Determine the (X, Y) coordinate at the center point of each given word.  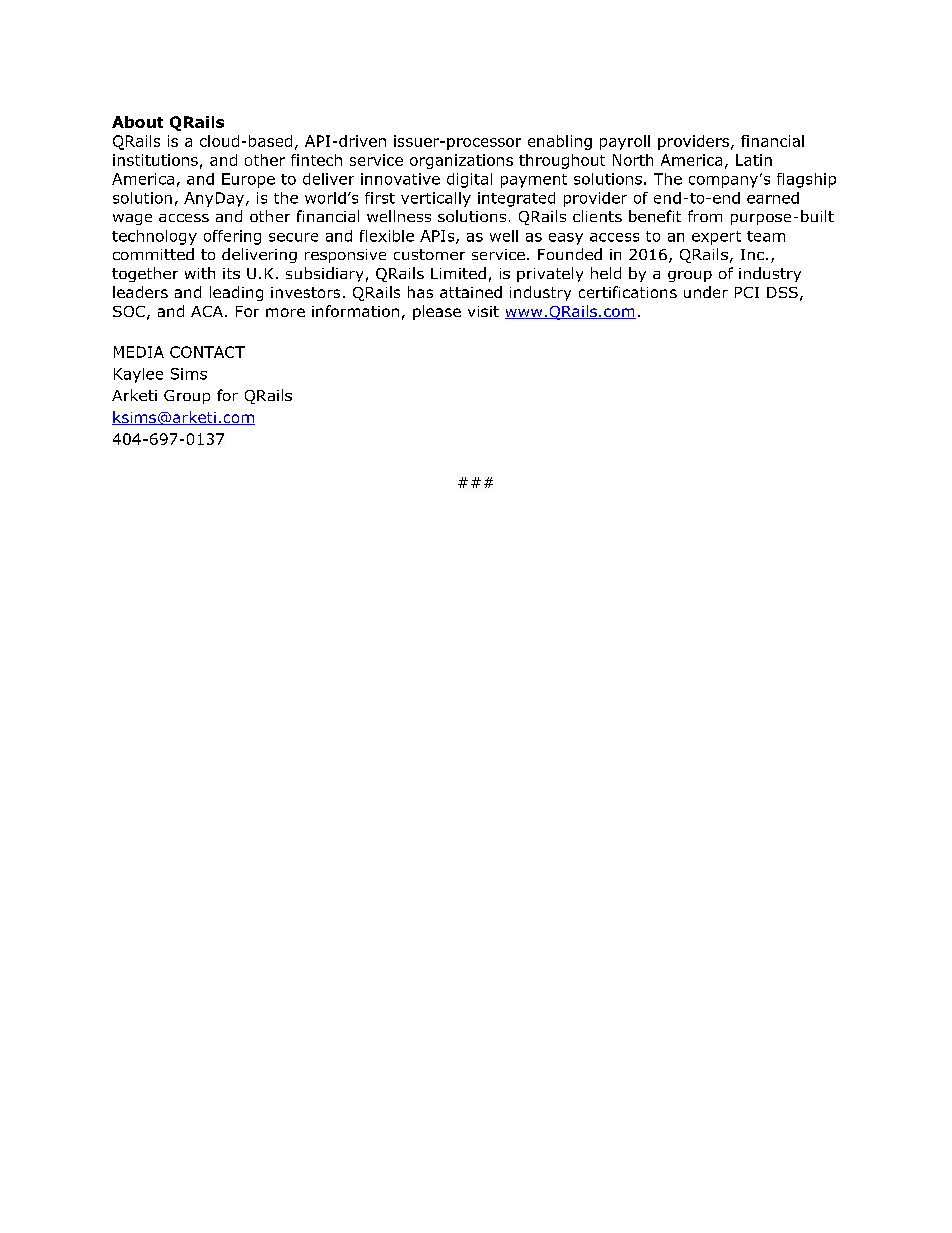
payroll (625, 142)
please (437, 312)
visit (483, 311)
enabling (560, 142)
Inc (752, 254)
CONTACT (207, 352)
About (137, 122)
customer (429, 254)
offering (232, 237)
